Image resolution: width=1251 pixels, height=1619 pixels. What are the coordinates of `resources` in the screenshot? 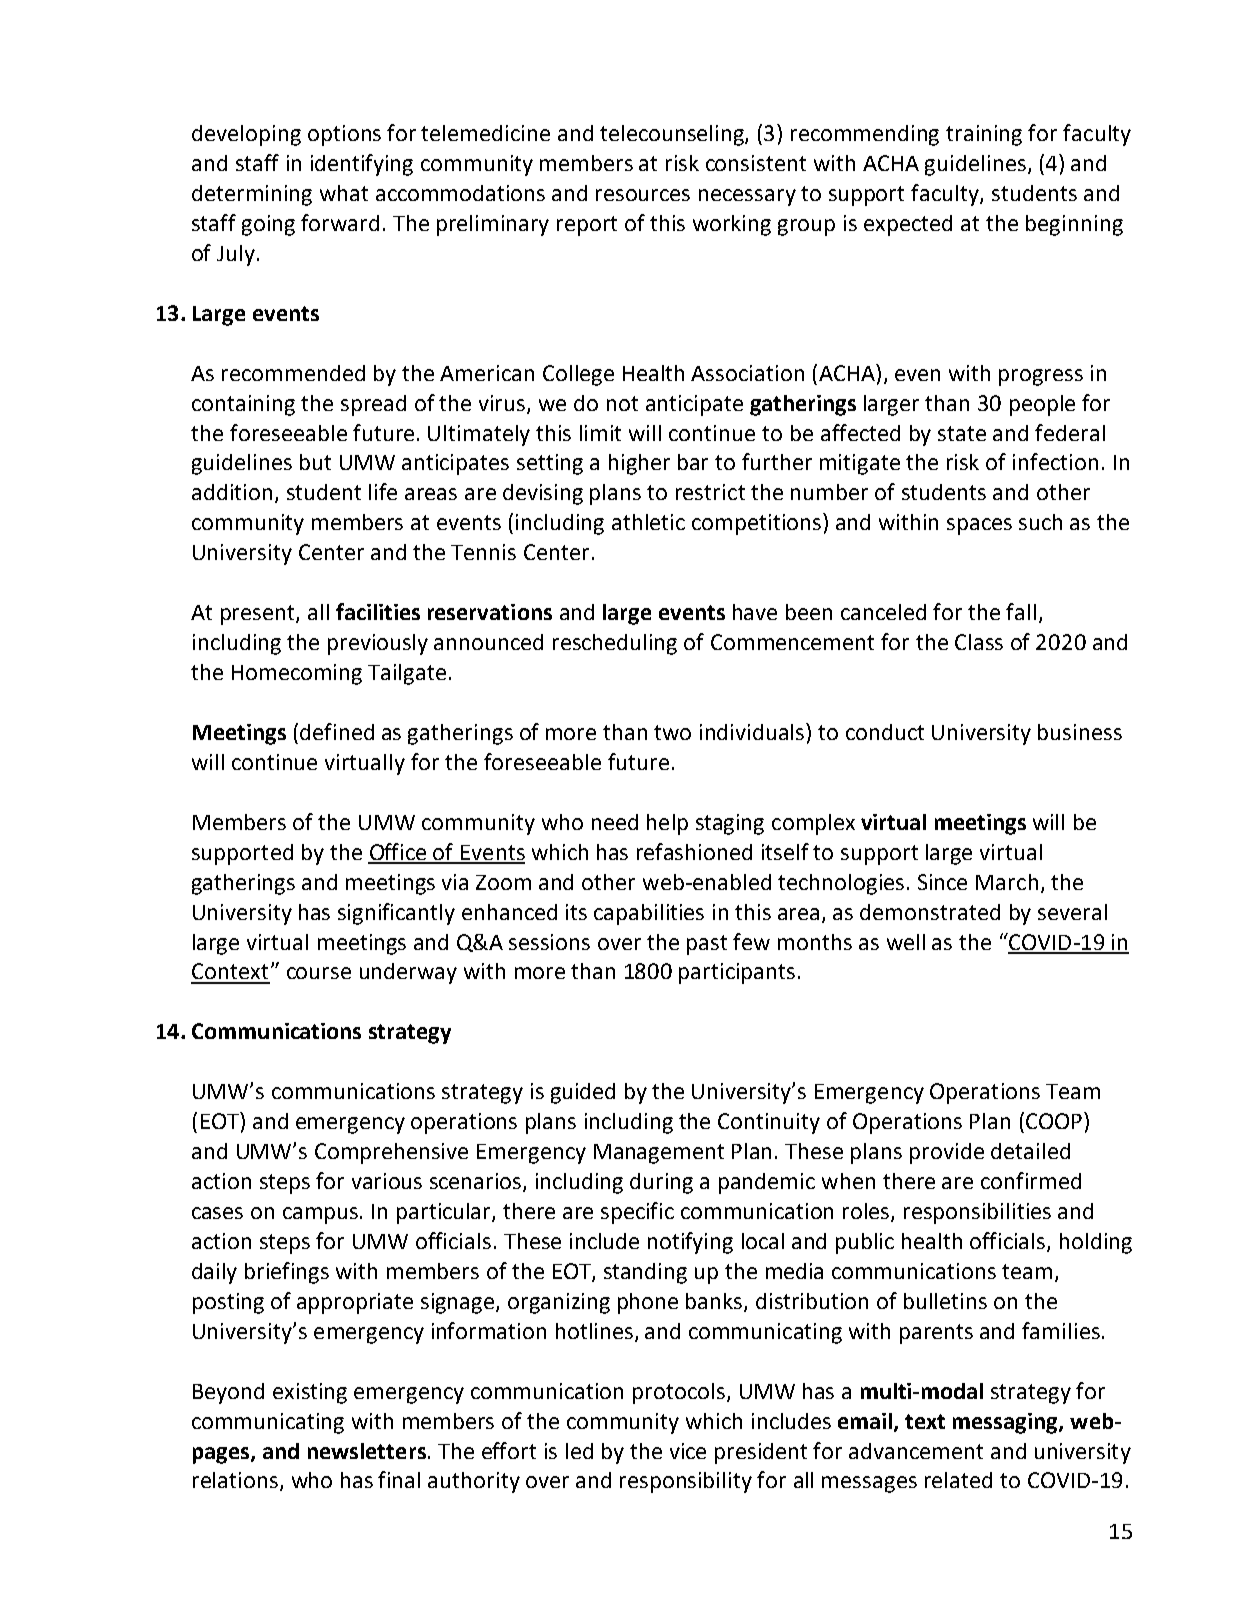 It's located at (643, 195).
